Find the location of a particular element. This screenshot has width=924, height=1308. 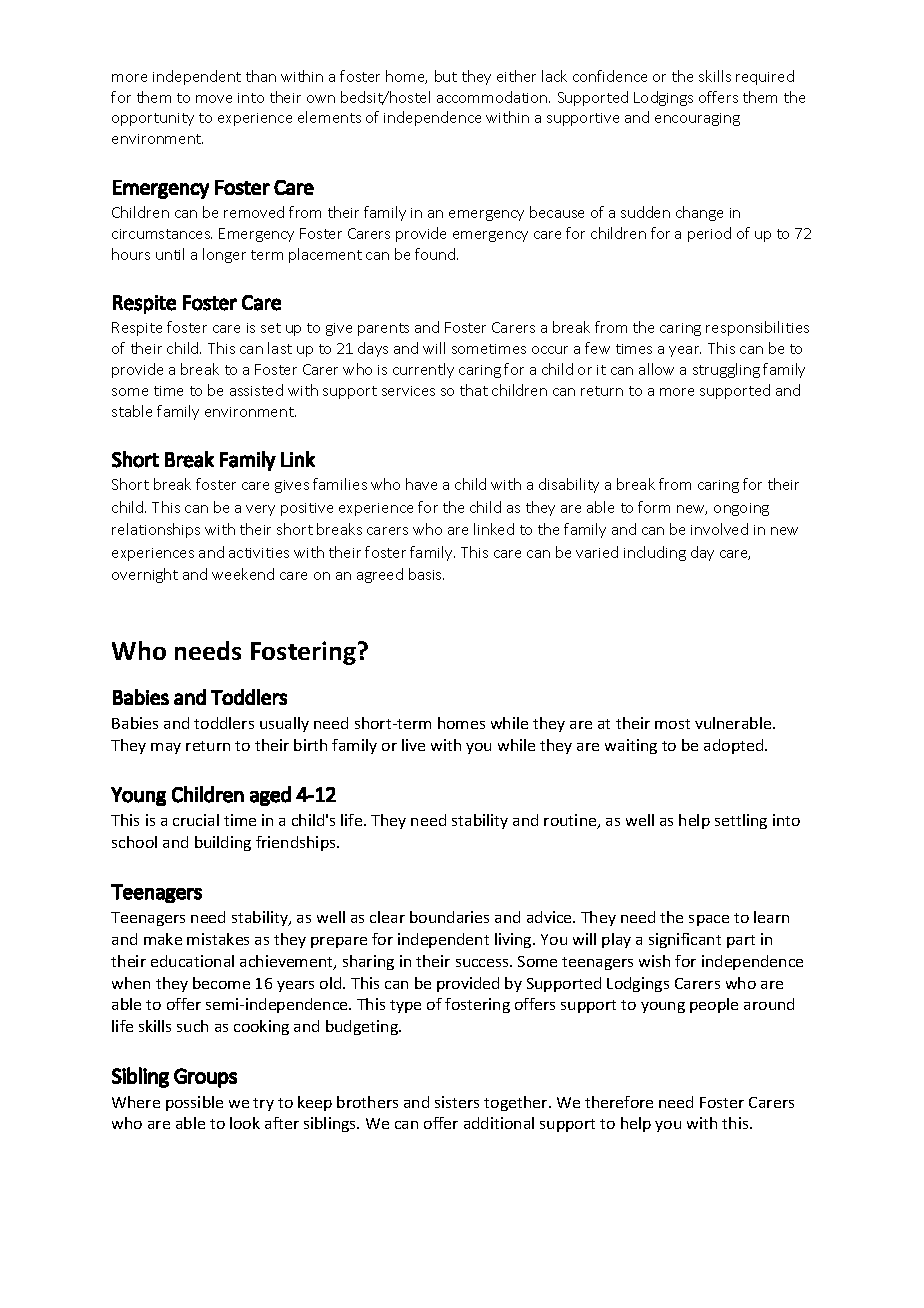

assisted is located at coordinates (256, 390).
